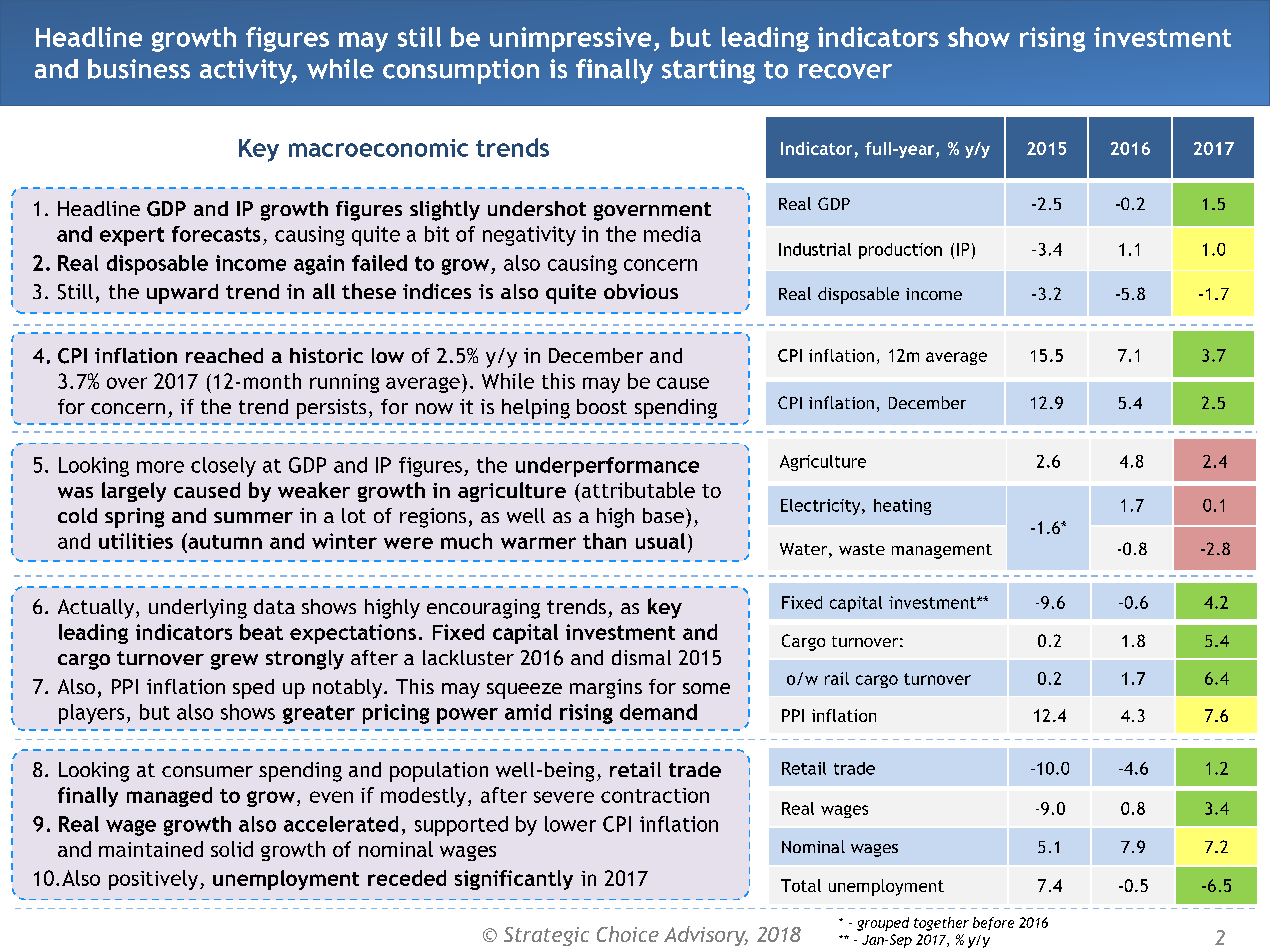 The width and height of the image is (1270, 952). I want to click on sped, so click(253, 689).
